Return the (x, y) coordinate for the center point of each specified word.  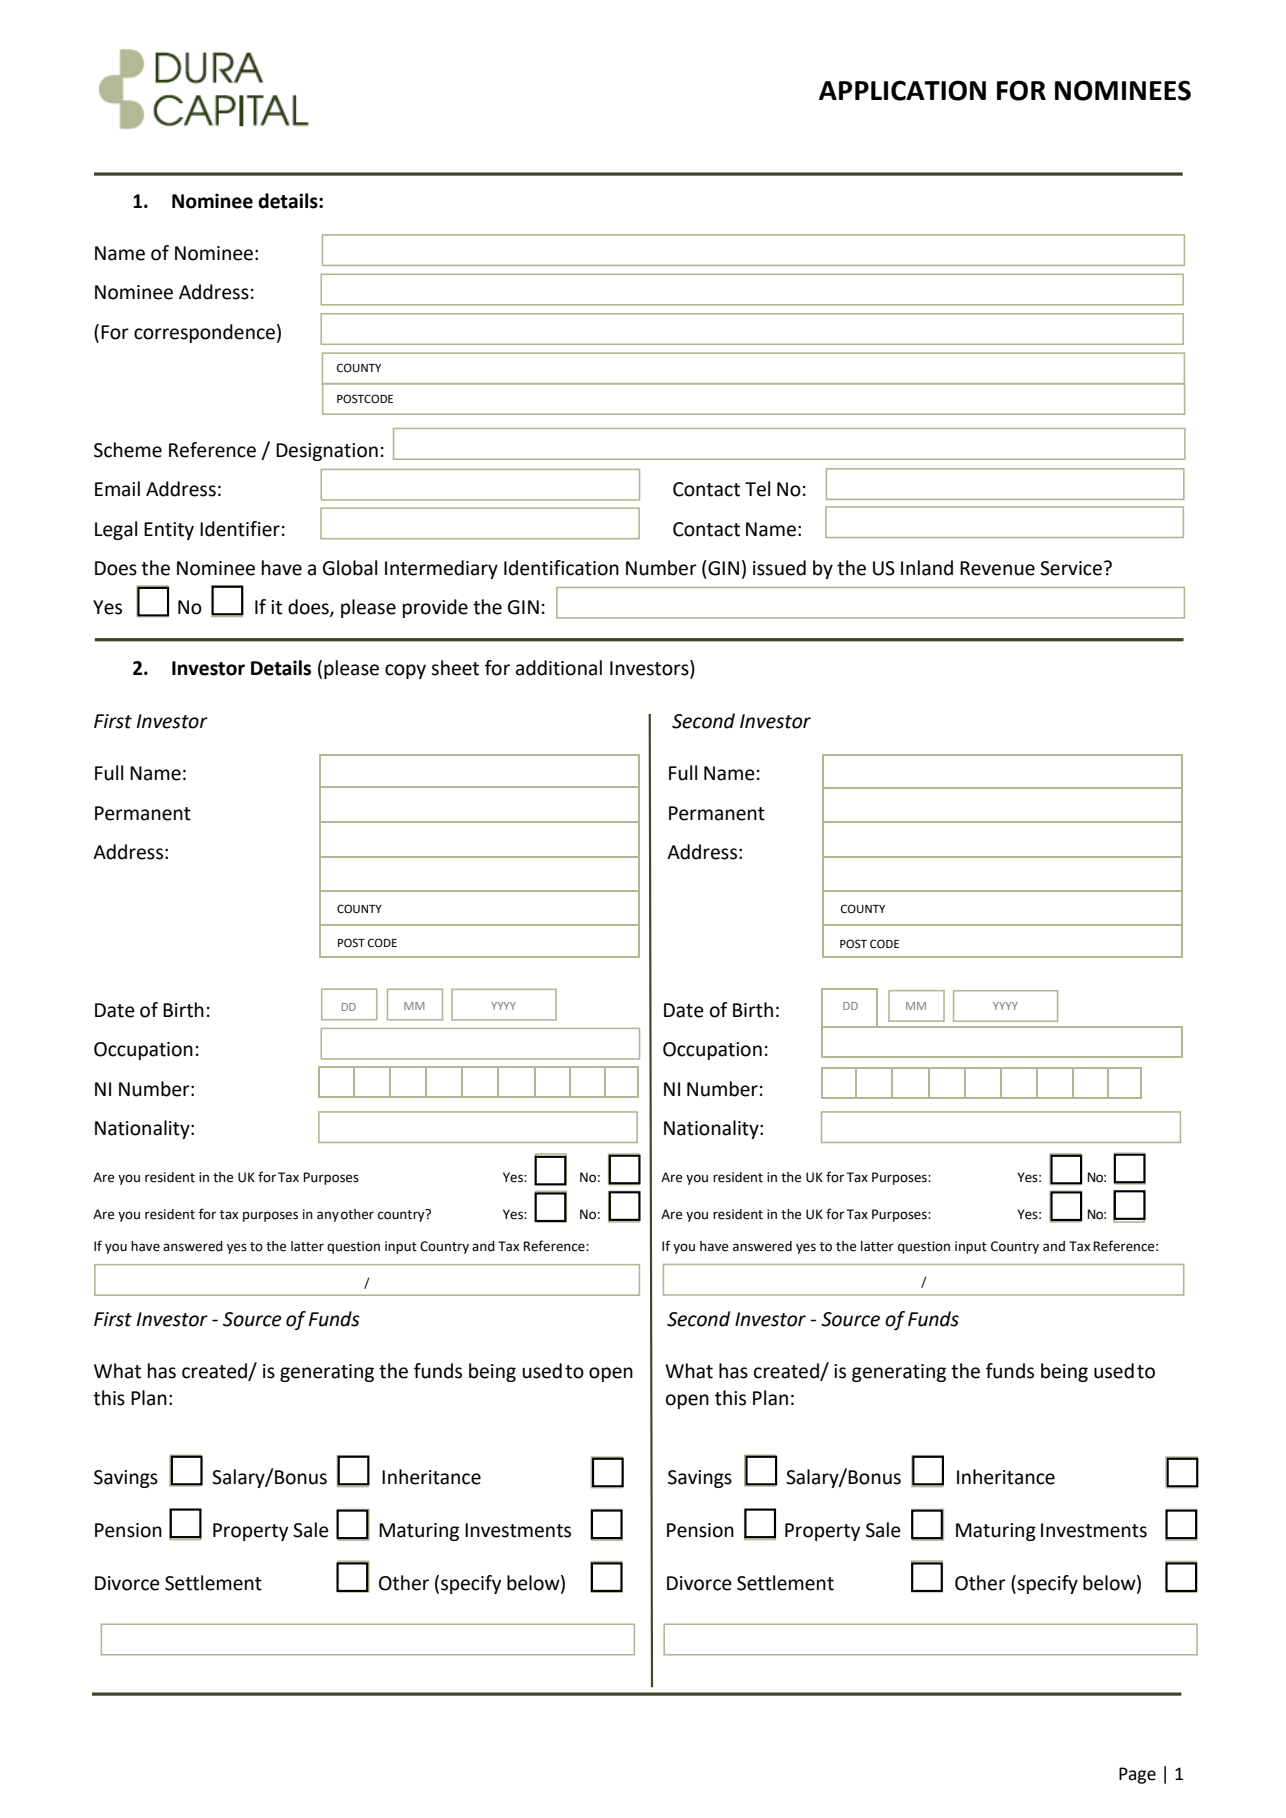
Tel (757, 489)
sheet (455, 668)
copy (405, 671)
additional (559, 668)
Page (1137, 1775)
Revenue (997, 568)
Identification (561, 568)
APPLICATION (902, 90)
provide (435, 608)
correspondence (204, 333)
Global (350, 568)
